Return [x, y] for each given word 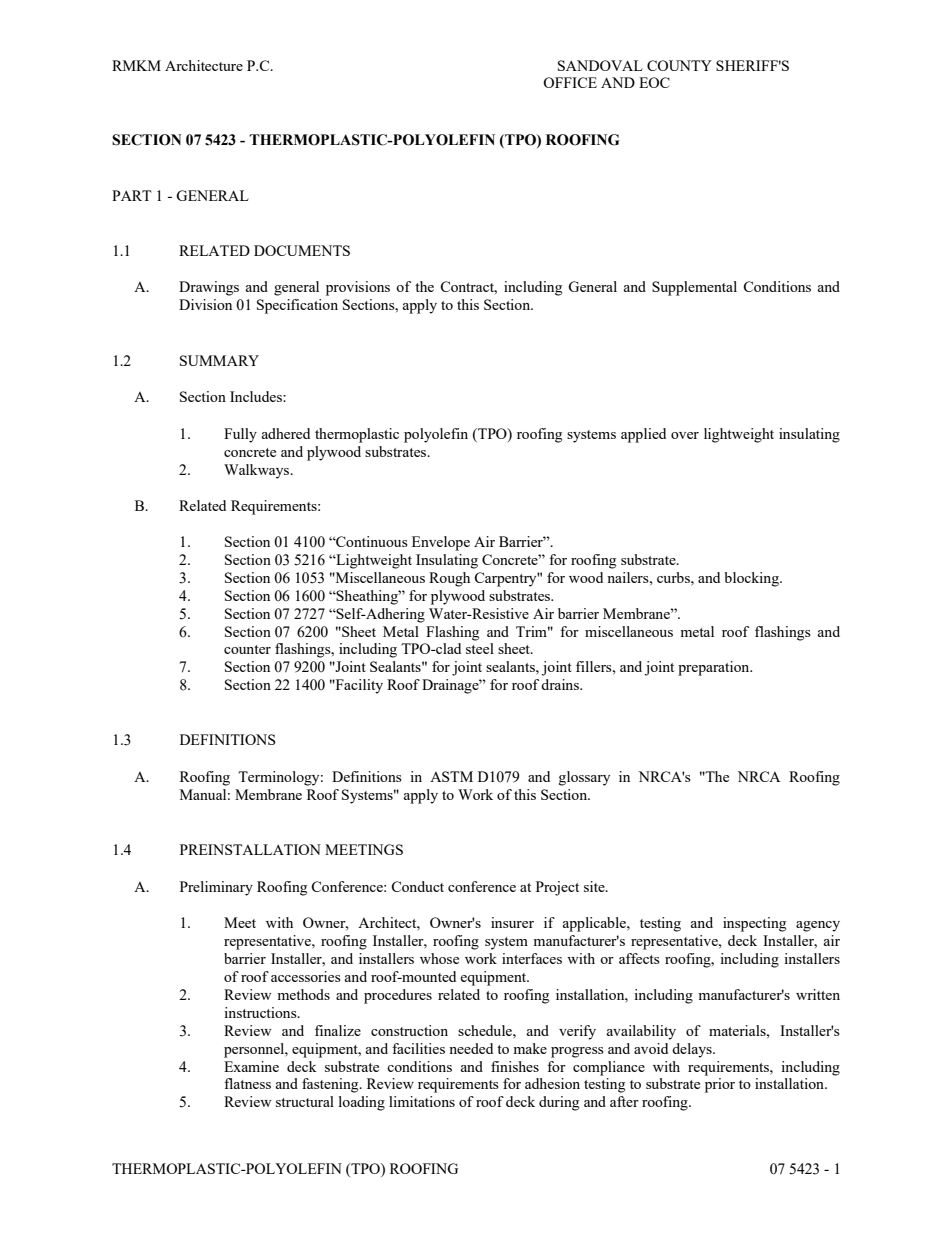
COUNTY [679, 65]
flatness [247, 1083]
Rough [449, 579]
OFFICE [570, 82]
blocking [752, 579]
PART [131, 195]
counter [247, 649]
